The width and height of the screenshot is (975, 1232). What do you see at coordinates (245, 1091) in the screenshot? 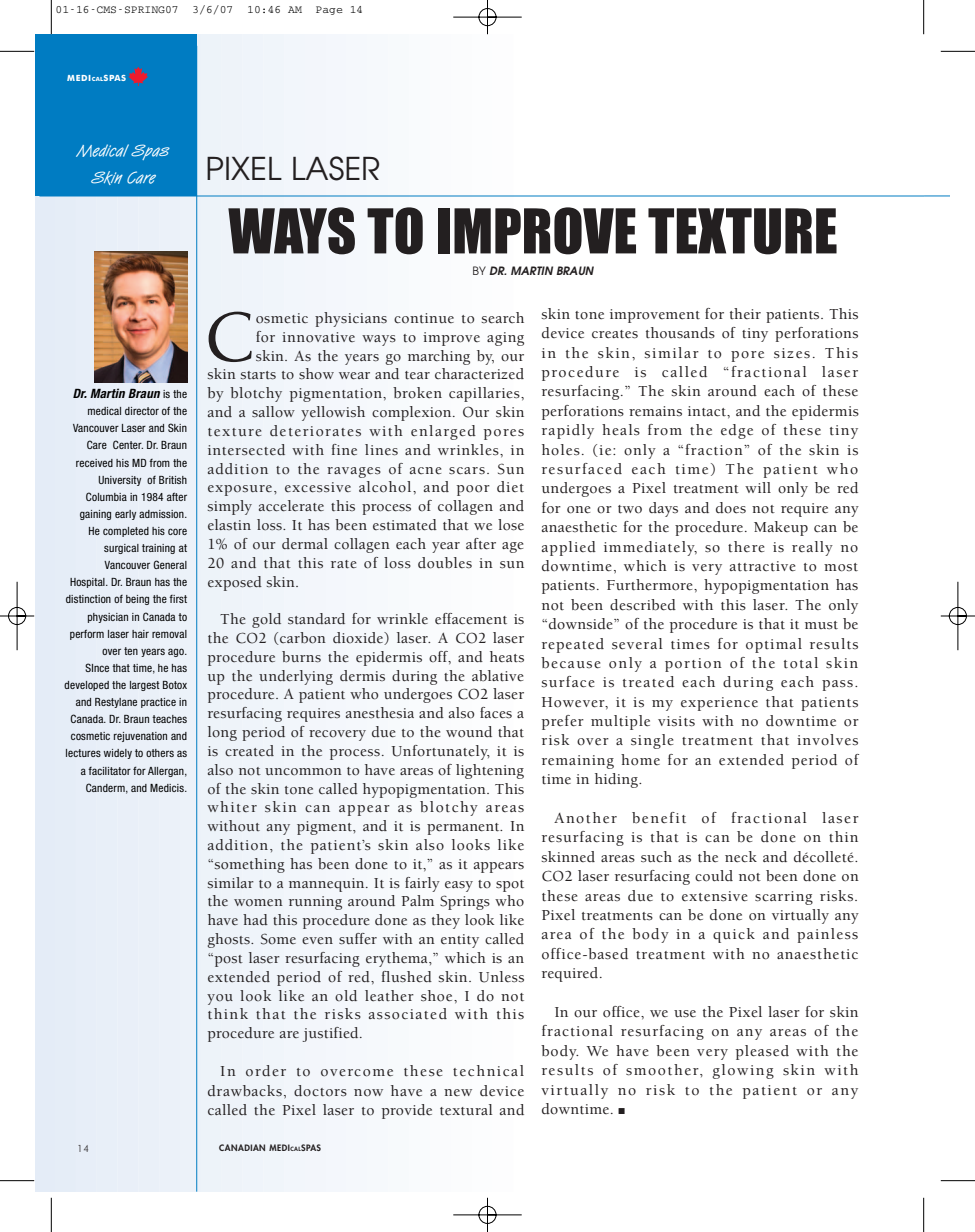
I see `drawbacks` at bounding box center [245, 1091].
